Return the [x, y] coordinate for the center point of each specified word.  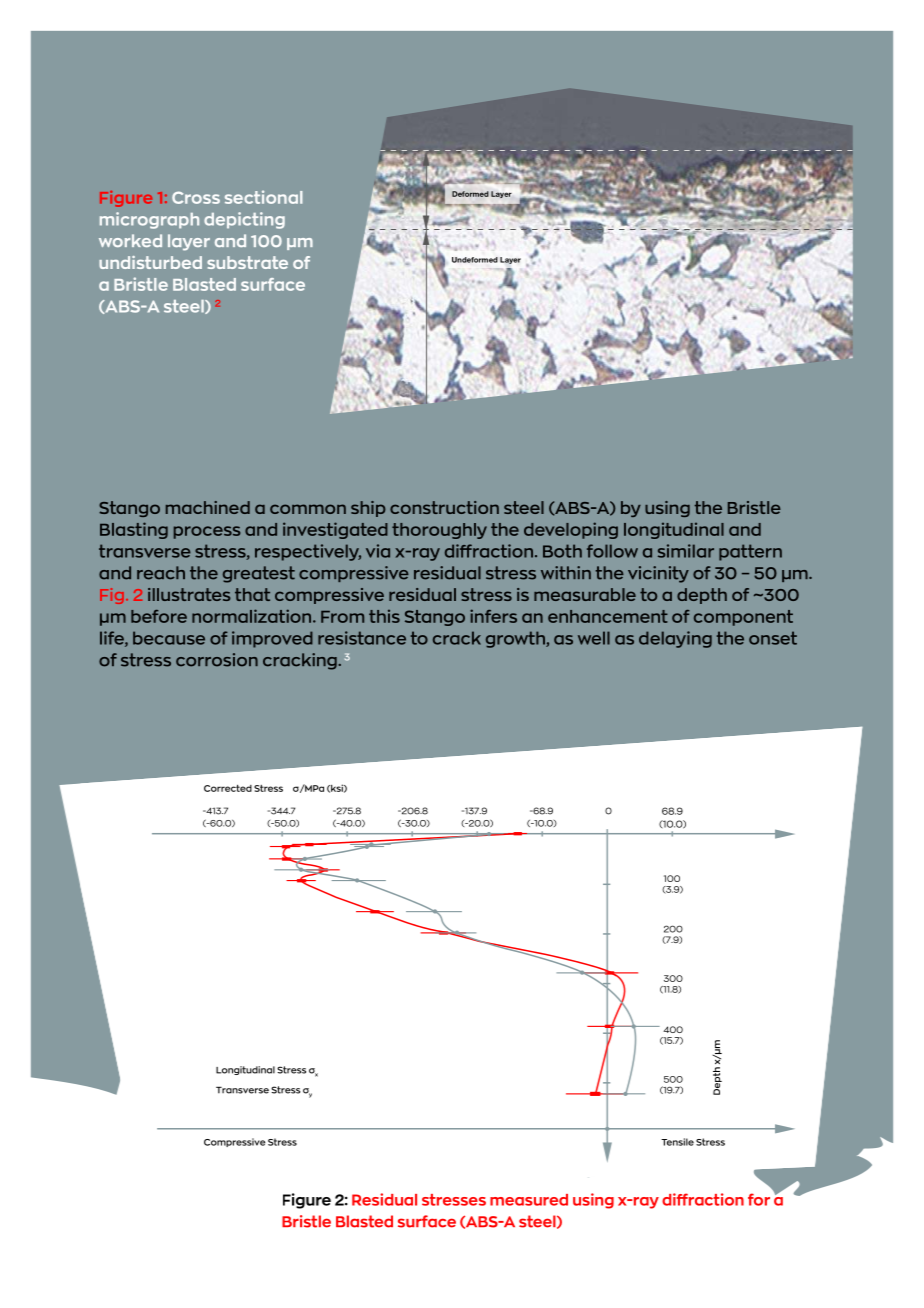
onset [773, 638]
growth [516, 639]
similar [686, 551]
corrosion [217, 660]
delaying [675, 639]
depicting [244, 220]
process [207, 532]
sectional [264, 197]
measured [529, 1200]
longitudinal [674, 530]
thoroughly [439, 531]
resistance [362, 638]
